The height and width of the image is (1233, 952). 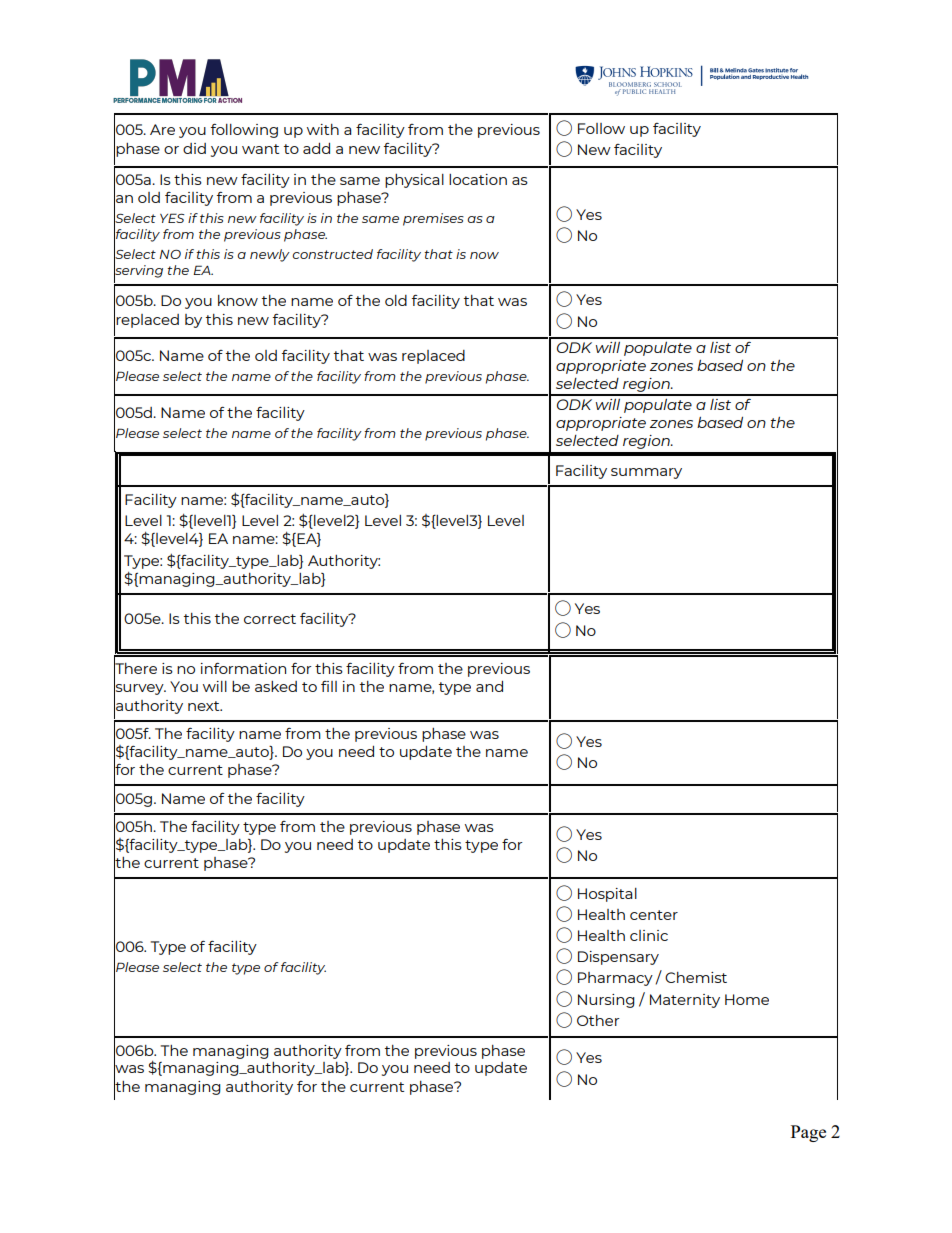 What do you see at coordinates (194, 148) in the image?
I see `did` at bounding box center [194, 148].
